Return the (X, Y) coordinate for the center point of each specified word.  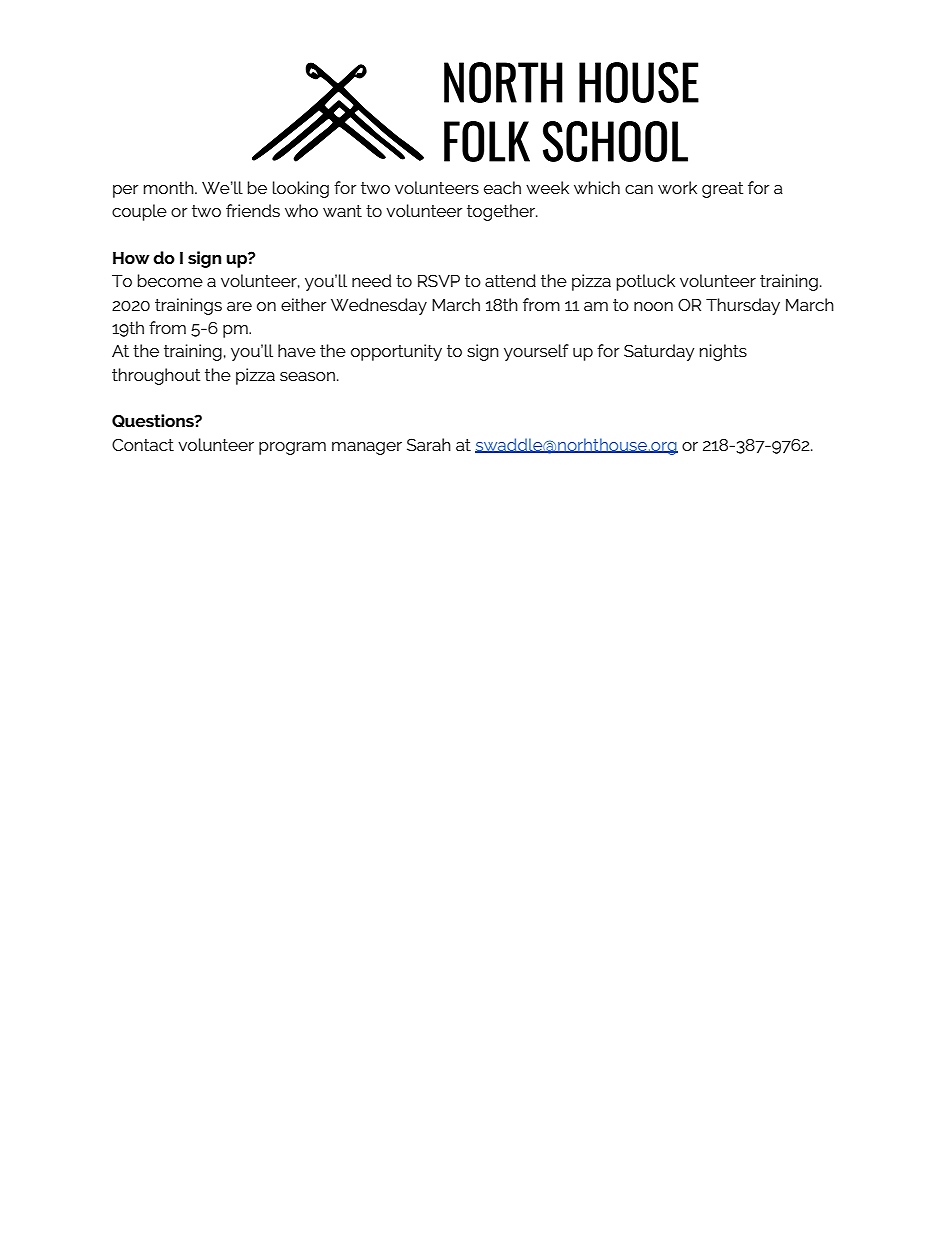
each (502, 187)
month (170, 187)
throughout (156, 376)
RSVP (439, 280)
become (170, 280)
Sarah (429, 444)
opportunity (396, 352)
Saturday (659, 352)
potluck (646, 282)
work (677, 187)
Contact (143, 444)
